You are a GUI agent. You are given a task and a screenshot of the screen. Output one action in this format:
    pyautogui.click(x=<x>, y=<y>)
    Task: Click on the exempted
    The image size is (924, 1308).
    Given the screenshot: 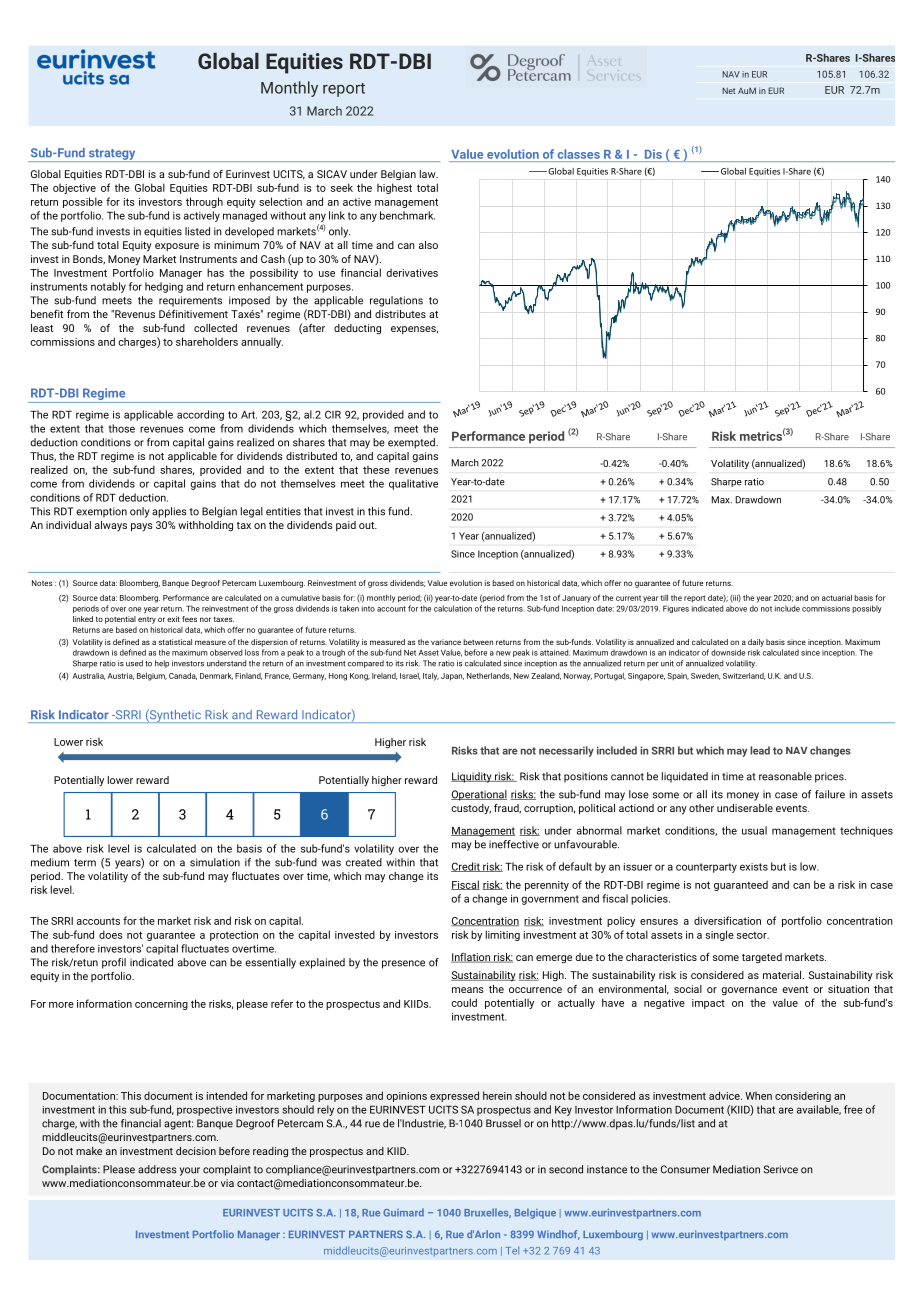 What is the action you would take?
    pyautogui.click(x=412, y=443)
